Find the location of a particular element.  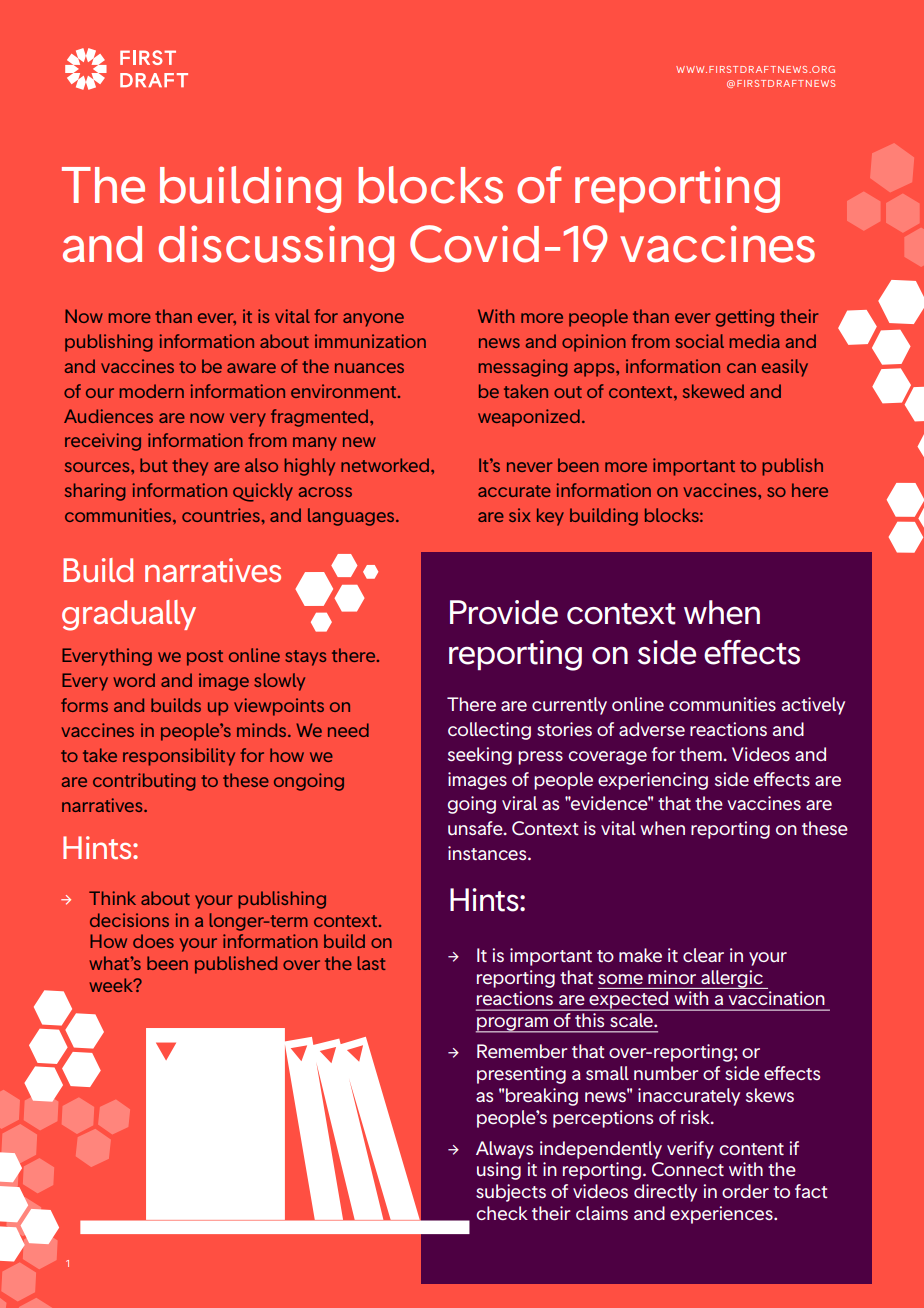

discussing is located at coordinates (276, 248).
